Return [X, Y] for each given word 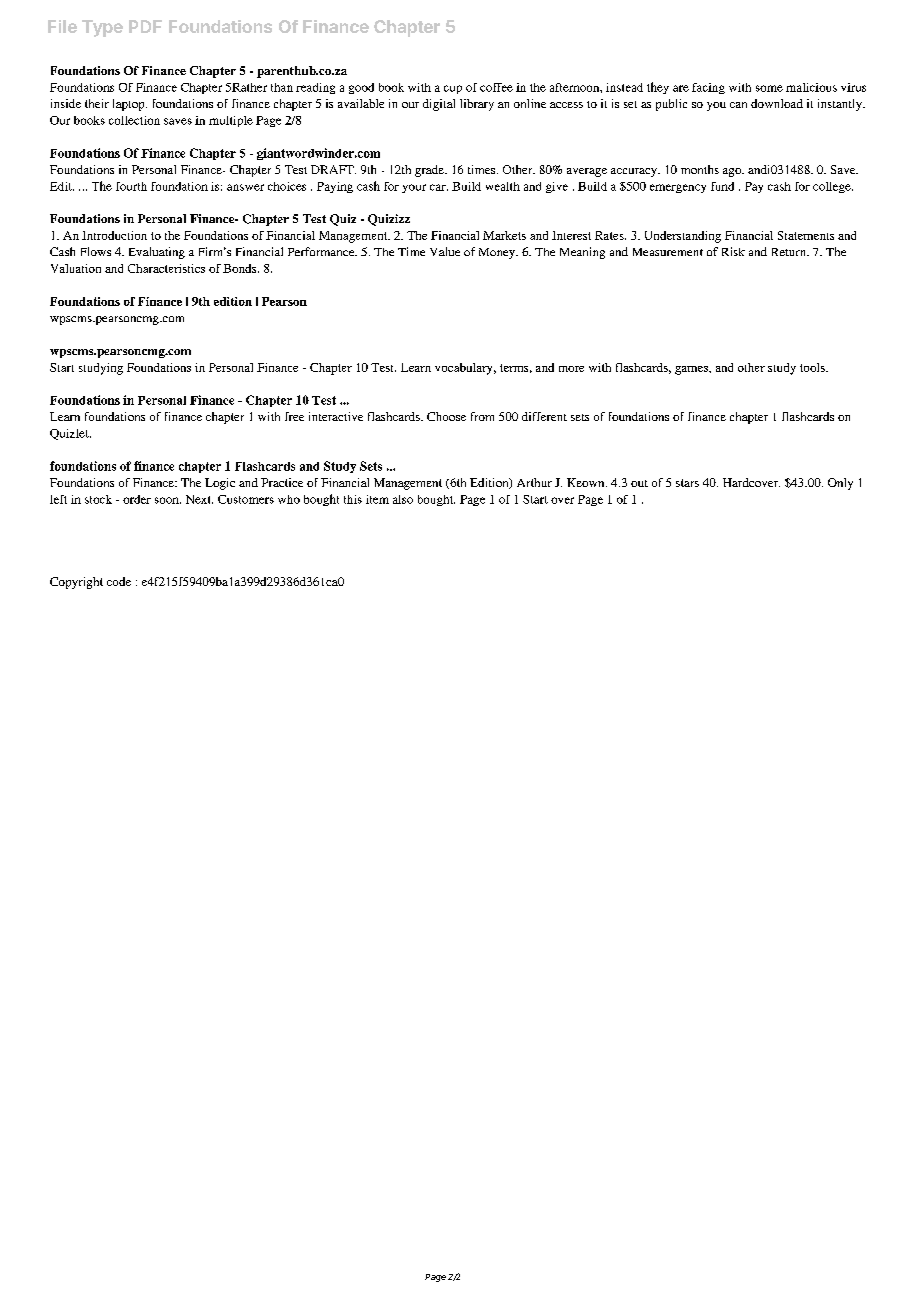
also [403, 499]
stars [687, 483]
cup [453, 89]
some [769, 88]
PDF [145, 26]
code [119, 581]
